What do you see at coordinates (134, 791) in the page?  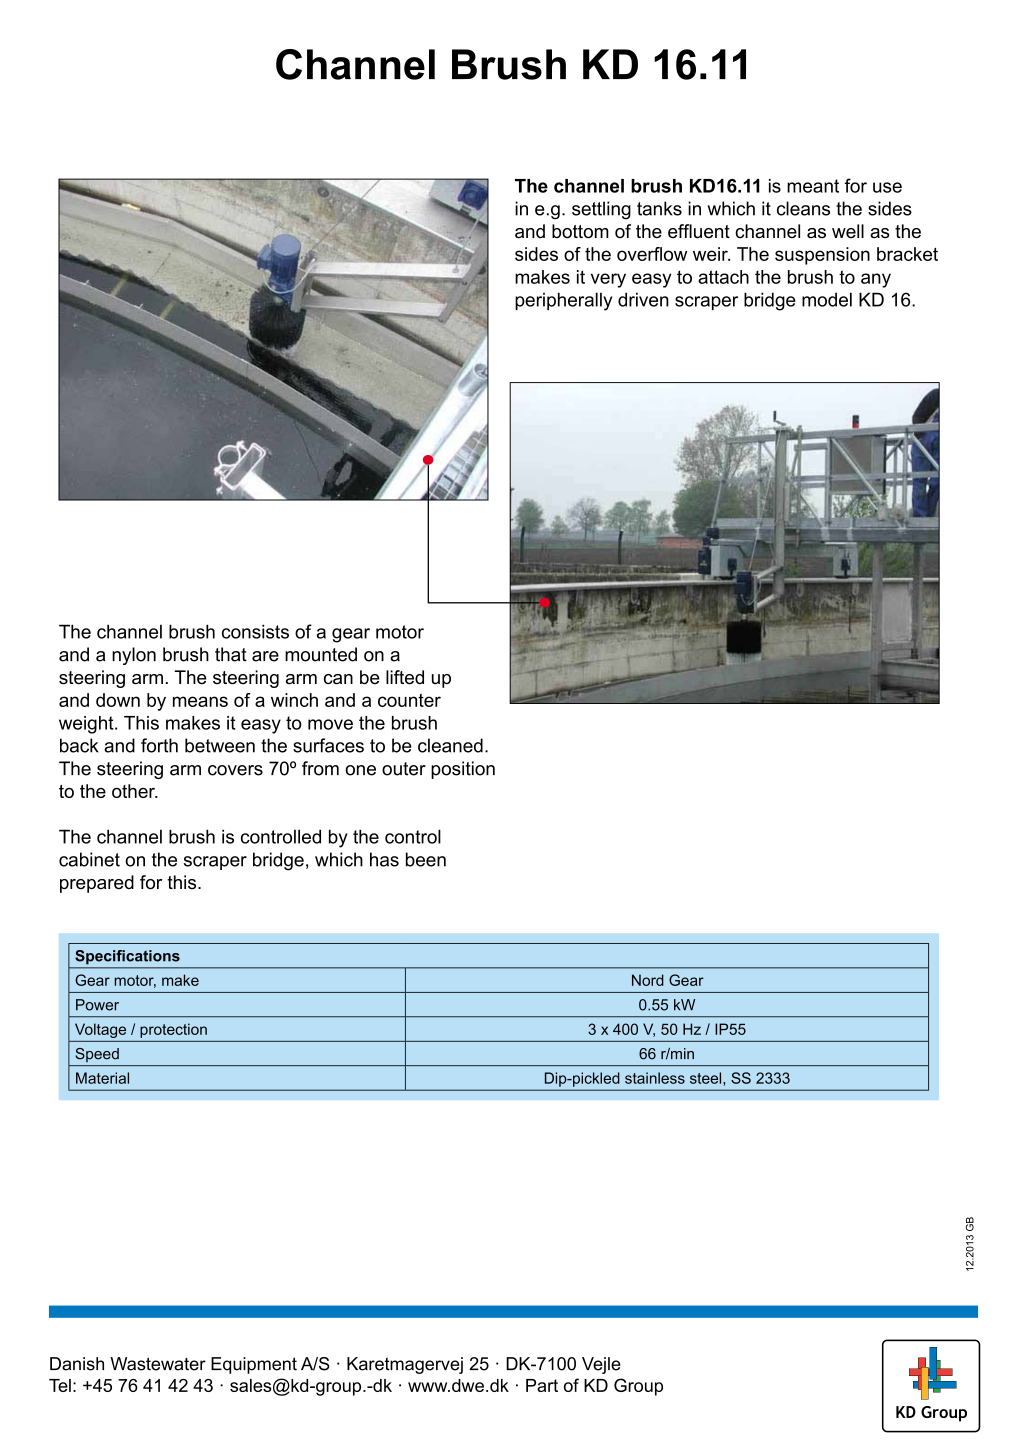 I see `other` at bounding box center [134, 791].
